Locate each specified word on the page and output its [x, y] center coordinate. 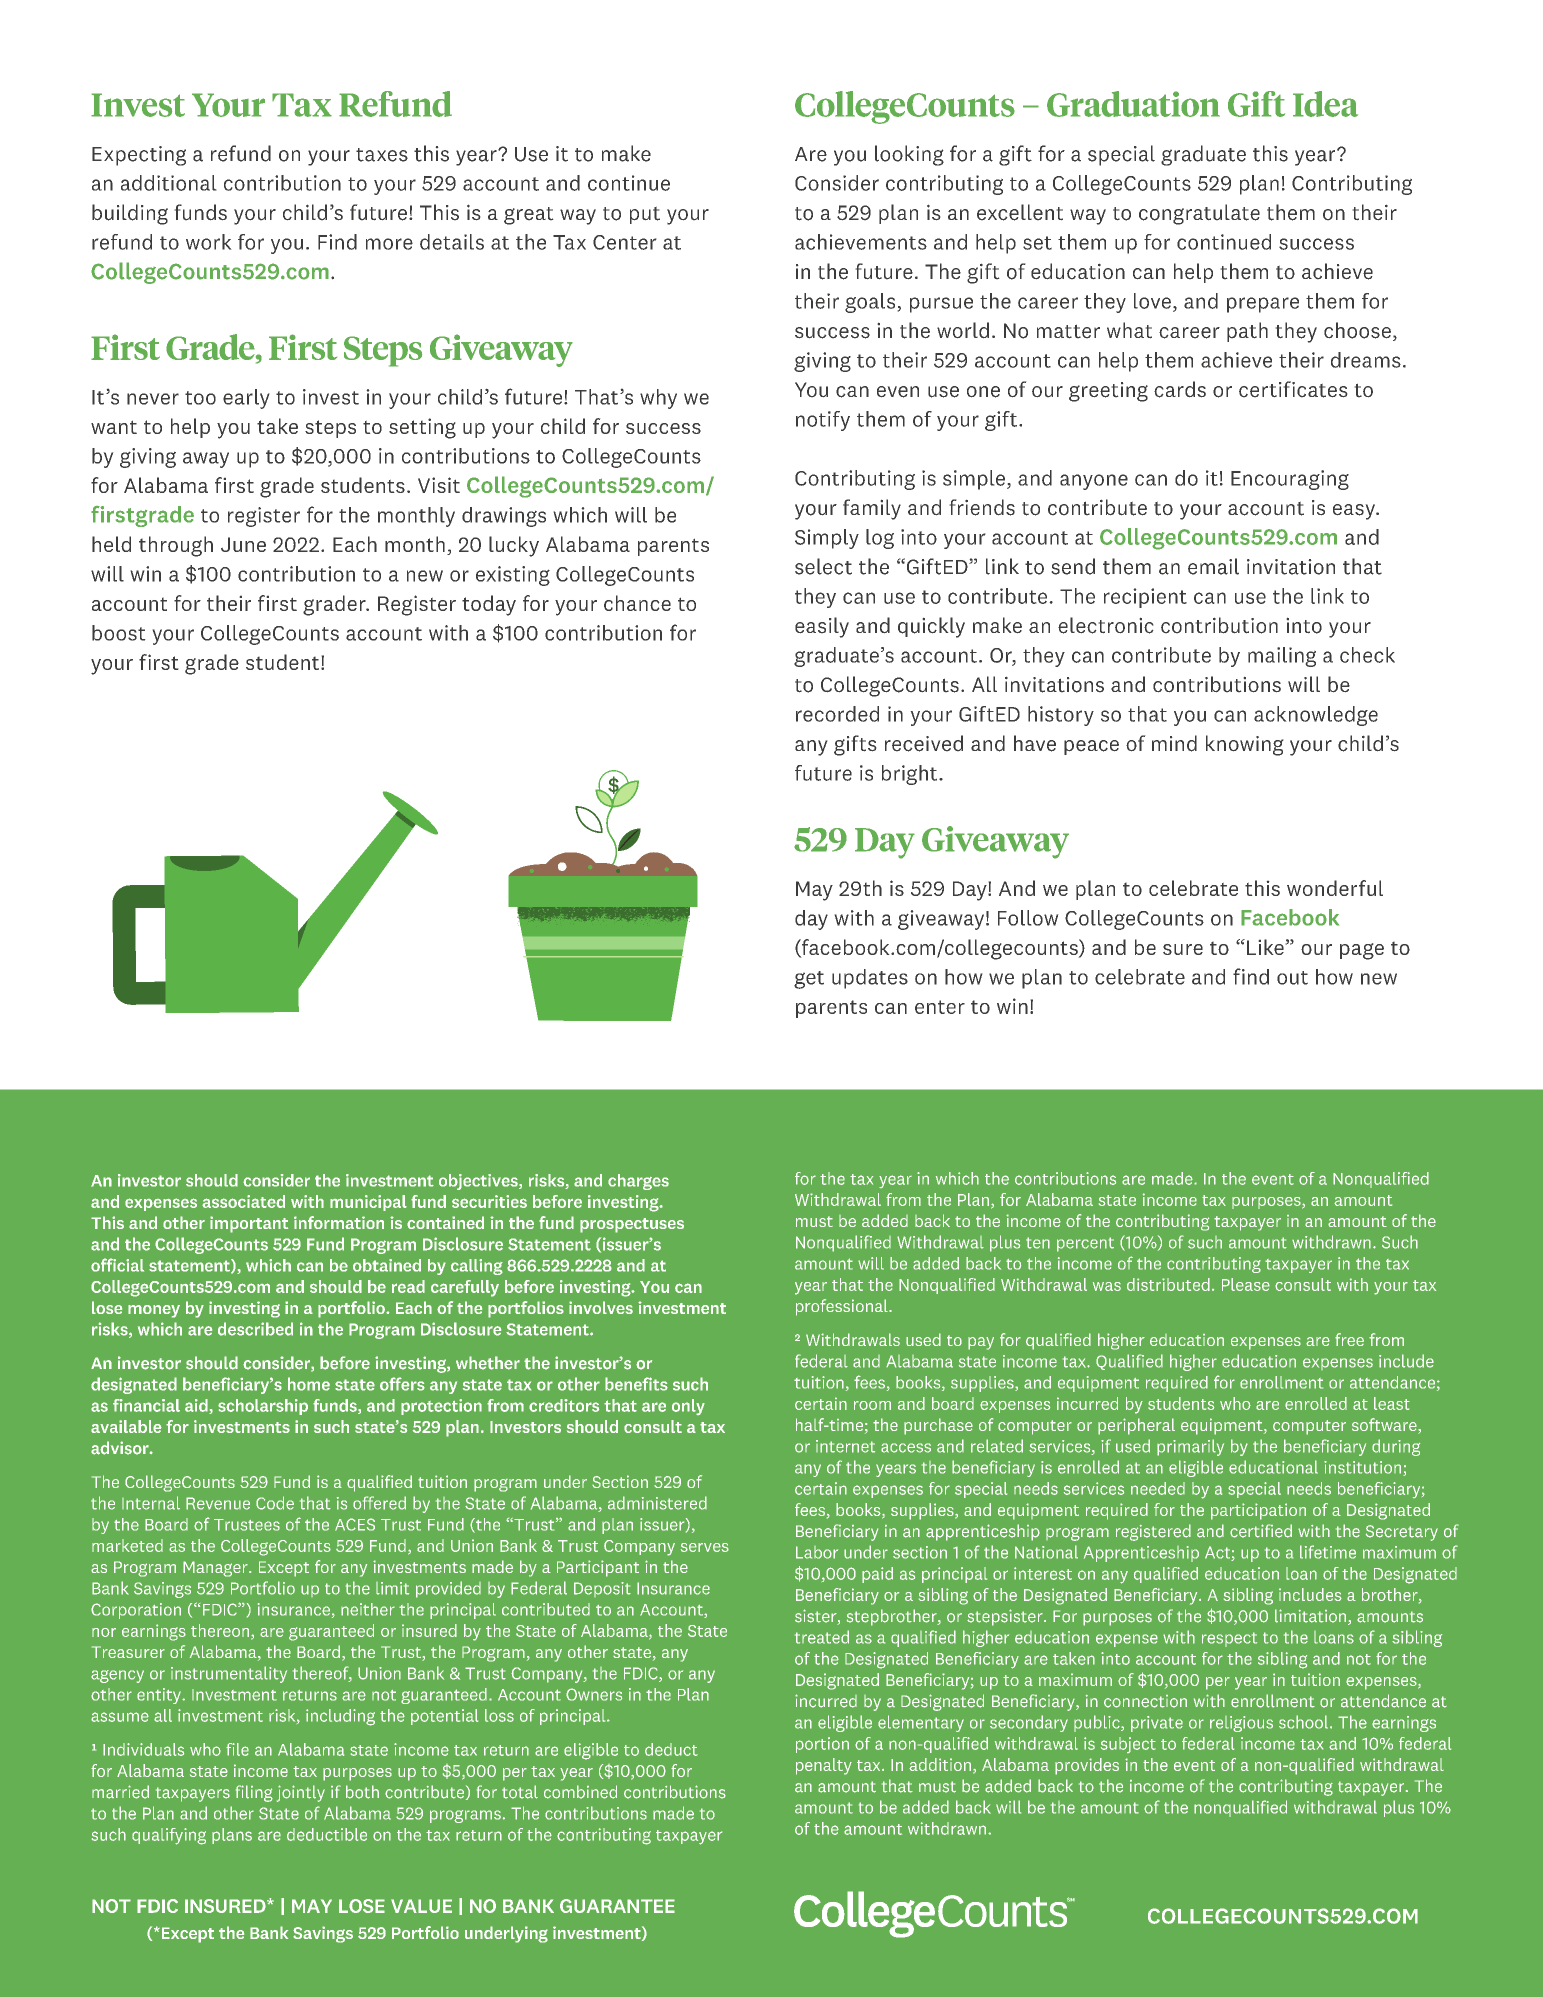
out [1292, 978]
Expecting [139, 156]
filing [254, 1793]
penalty [824, 1766]
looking [909, 155]
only [688, 1407]
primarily [1190, 1447]
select [823, 566]
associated [243, 1201]
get [809, 980]
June [243, 544]
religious [1241, 1724]
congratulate [1199, 214]
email [1213, 566]
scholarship [263, 1407]
